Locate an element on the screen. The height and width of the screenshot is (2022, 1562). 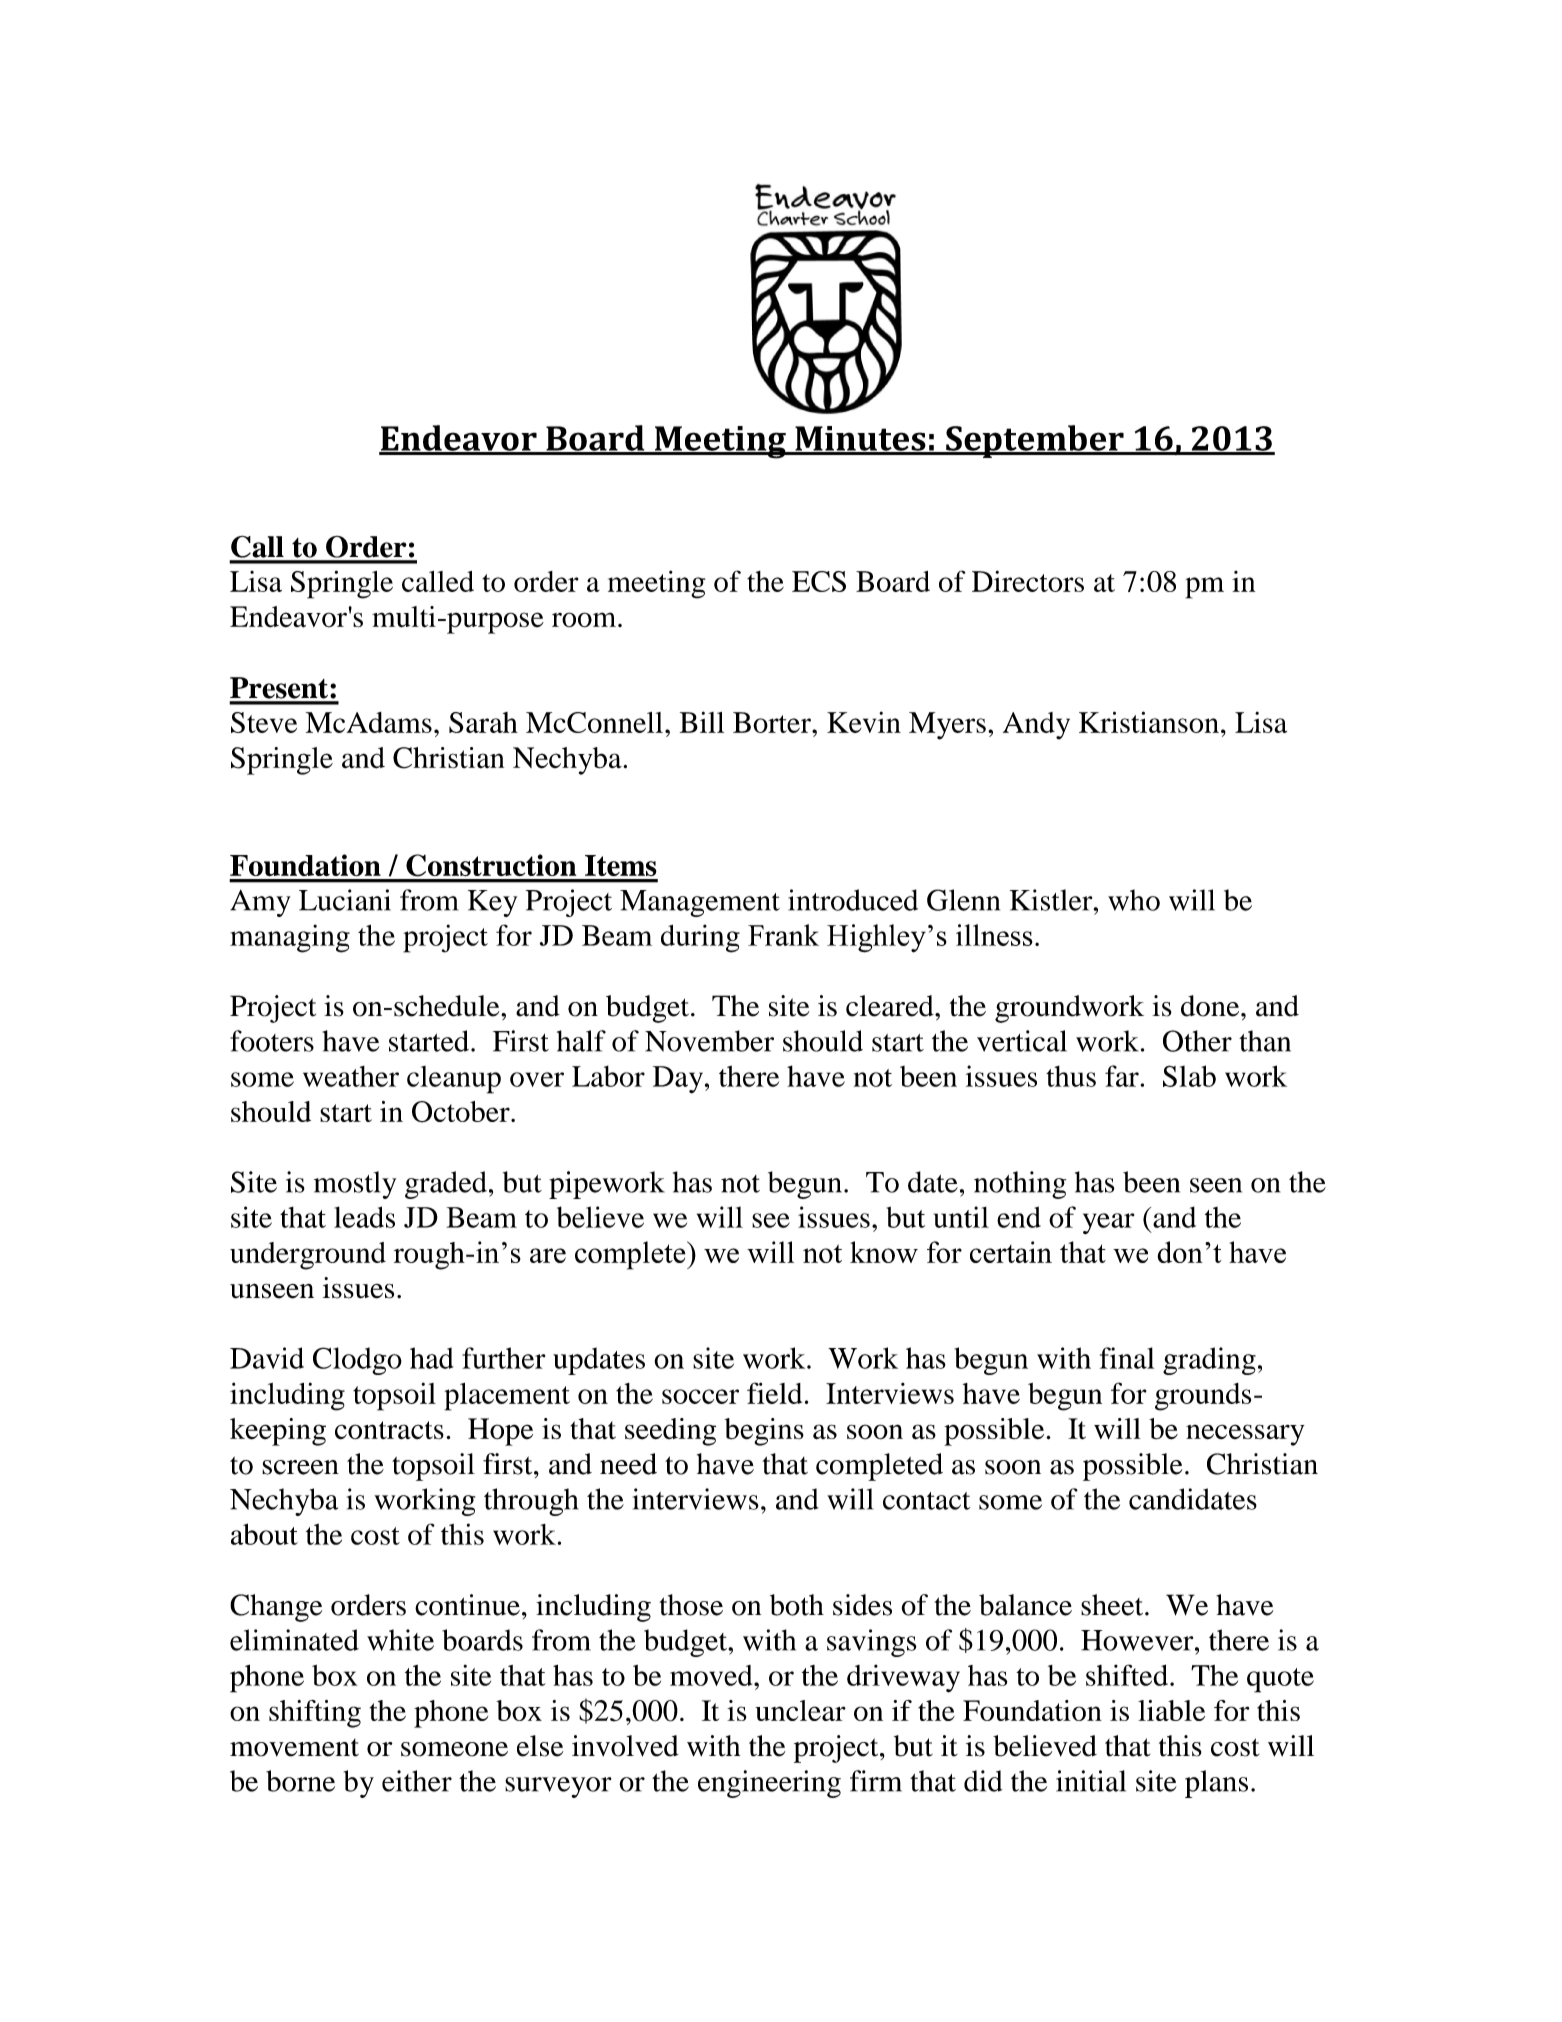
weather is located at coordinates (351, 1076).
